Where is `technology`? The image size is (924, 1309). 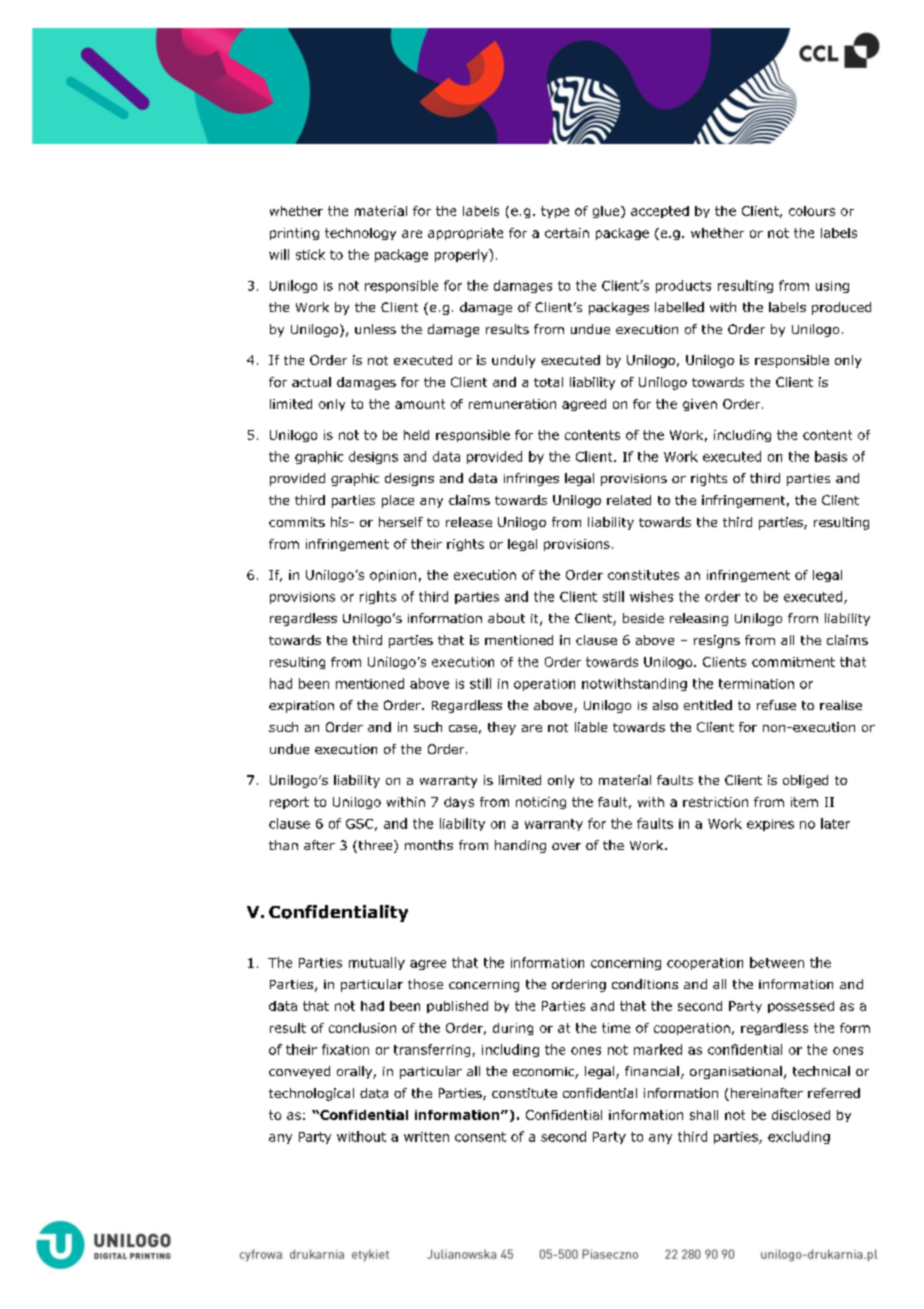 technology is located at coordinates (360, 234).
